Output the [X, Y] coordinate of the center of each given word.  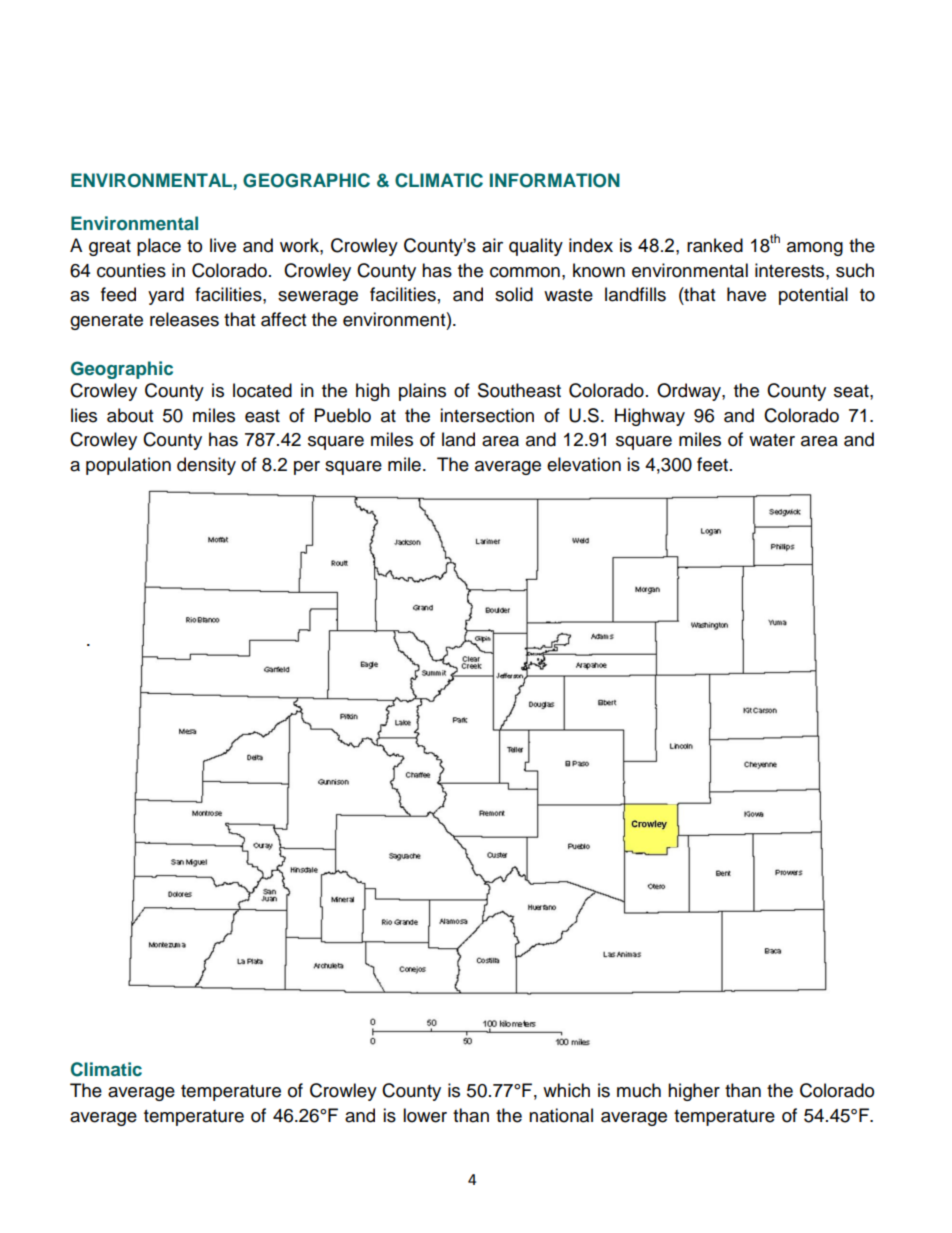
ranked [715, 245]
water [772, 440]
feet [714, 464]
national [561, 1115]
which [566, 1090]
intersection [487, 415]
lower [425, 1115]
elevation [584, 464]
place [159, 247]
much [639, 1090]
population [128, 466]
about [130, 415]
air [492, 245]
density [206, 466]
